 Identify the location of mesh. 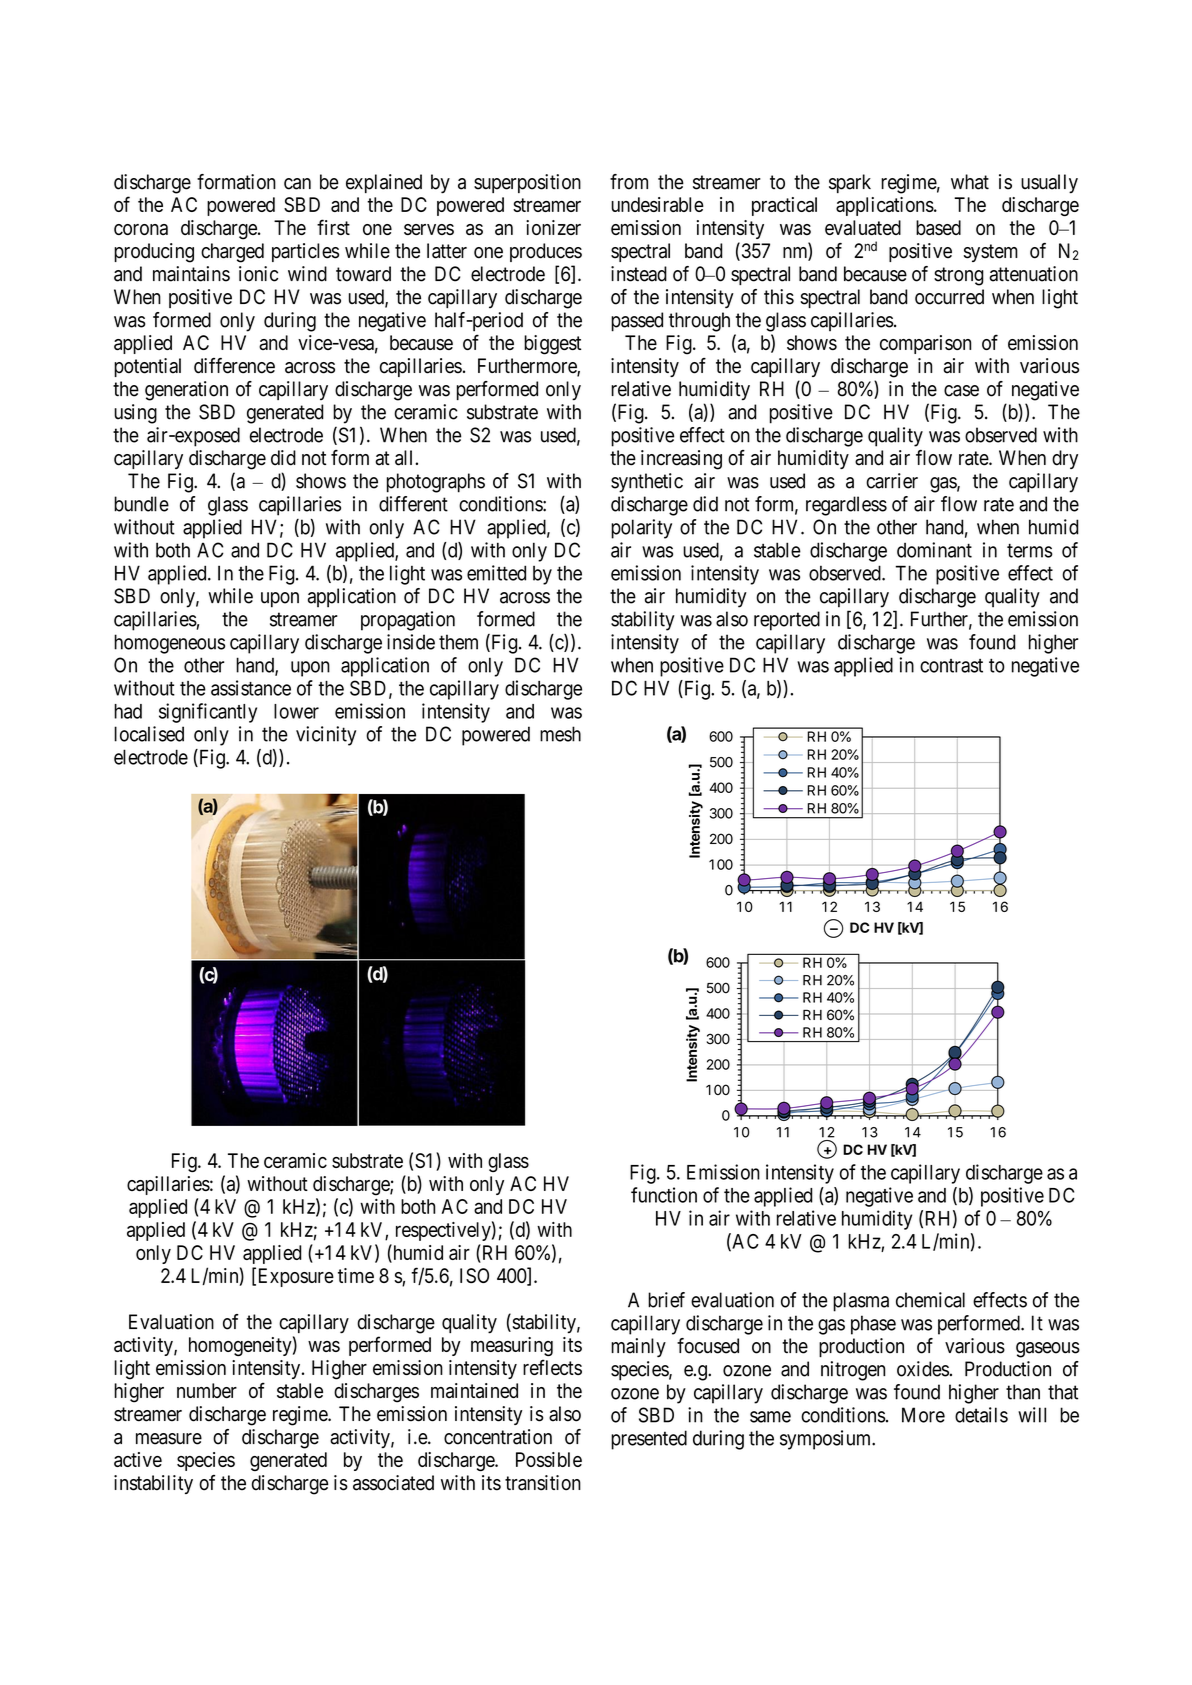
(560, 734).
